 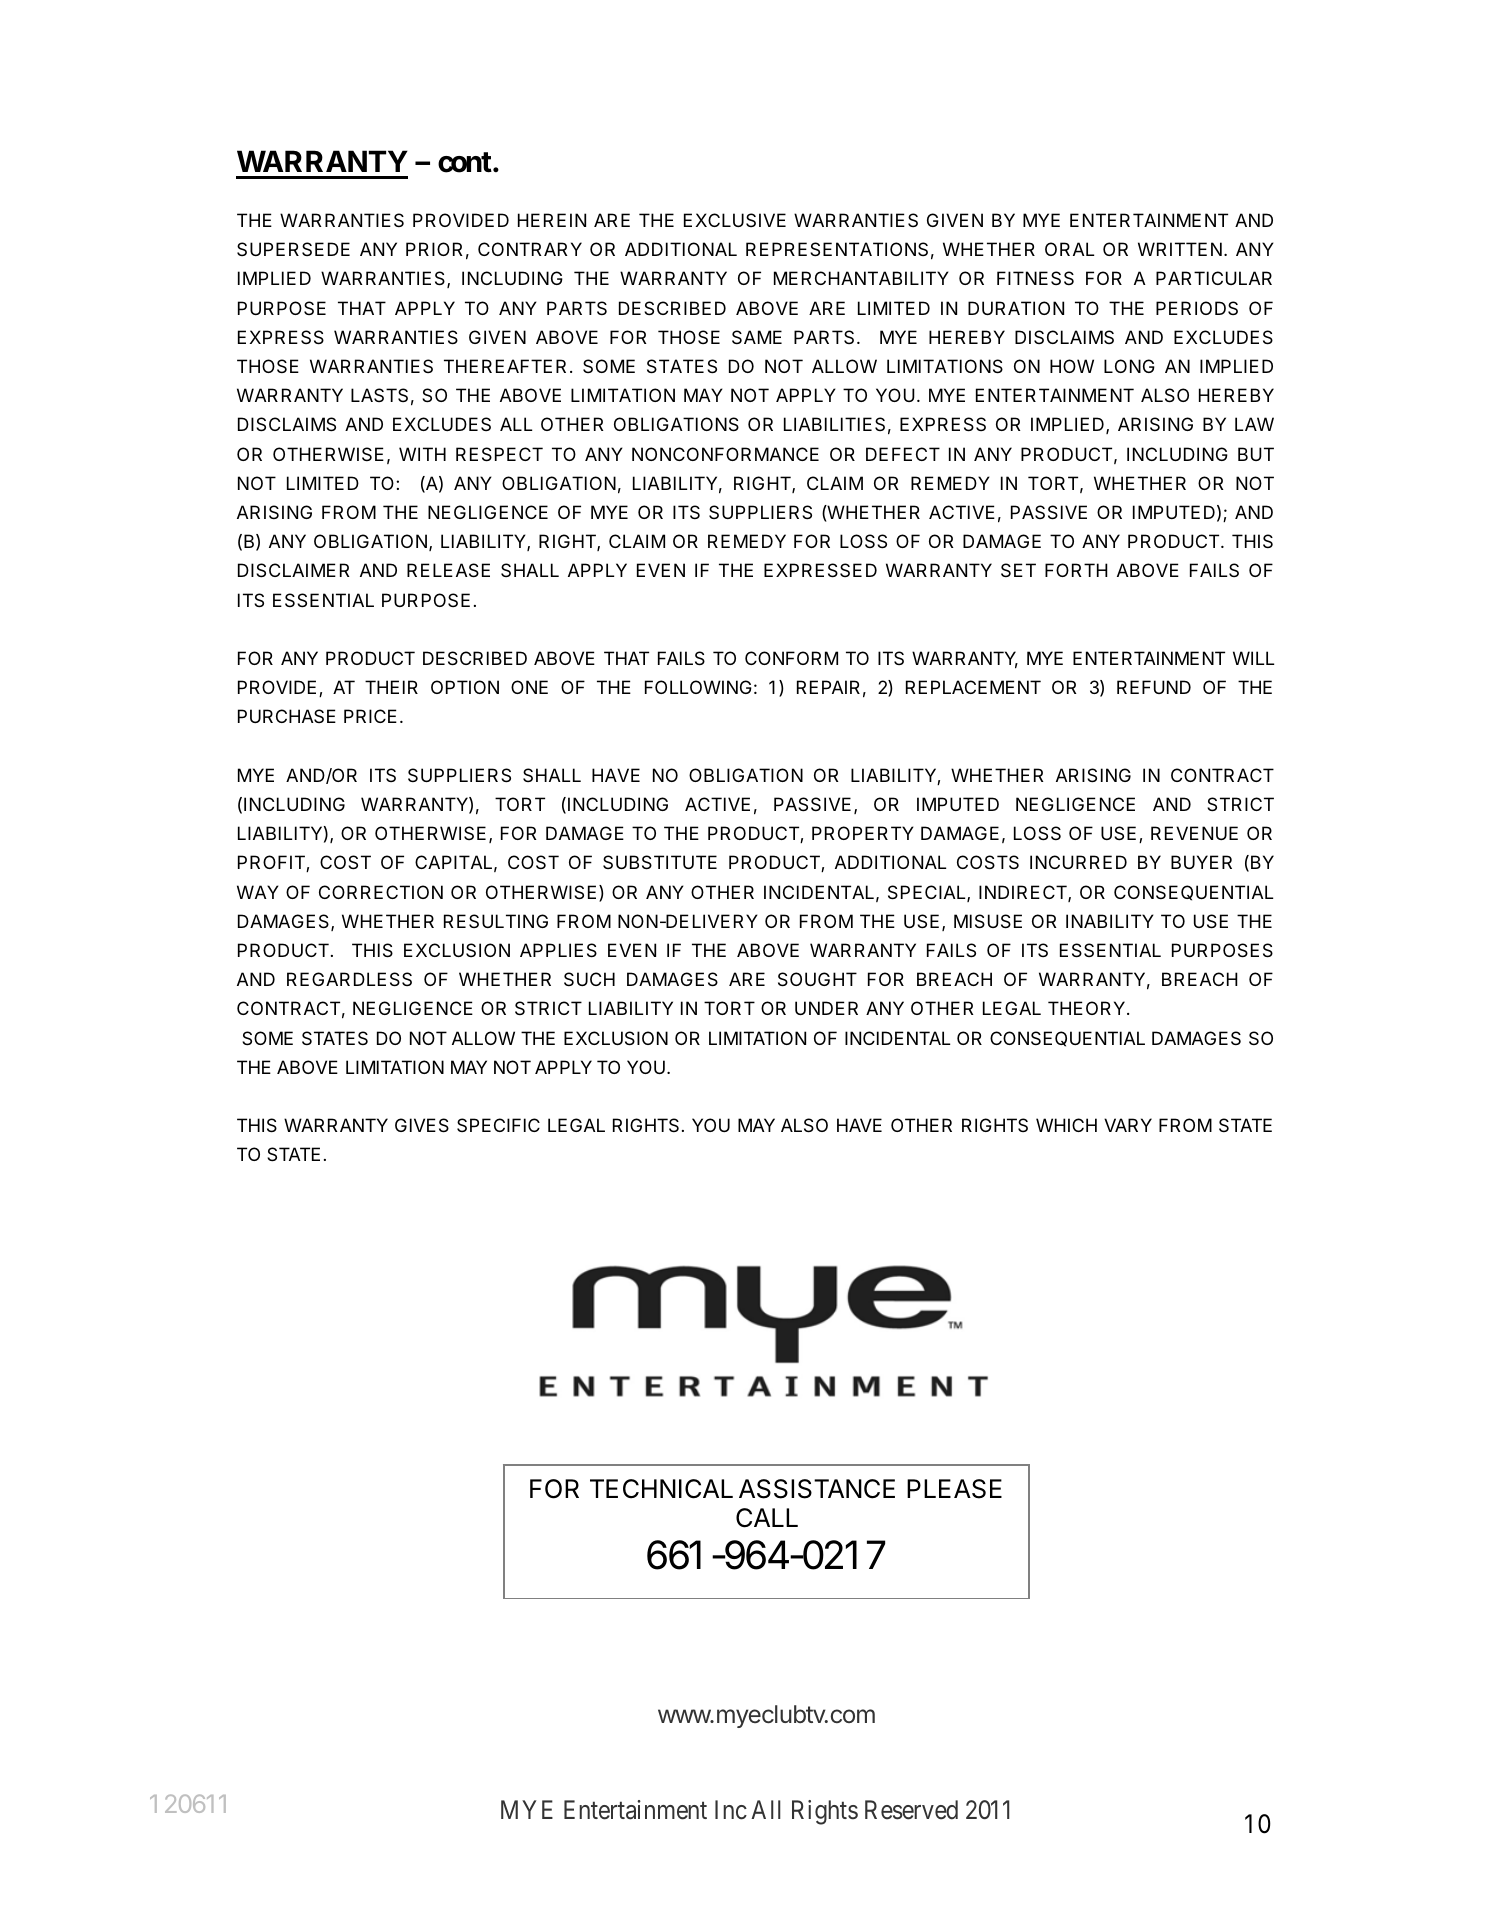 What do you see at coordinates (1128, 1125) in the screenshot?
I see `VARY` at bounding box center [1128, 1125].
